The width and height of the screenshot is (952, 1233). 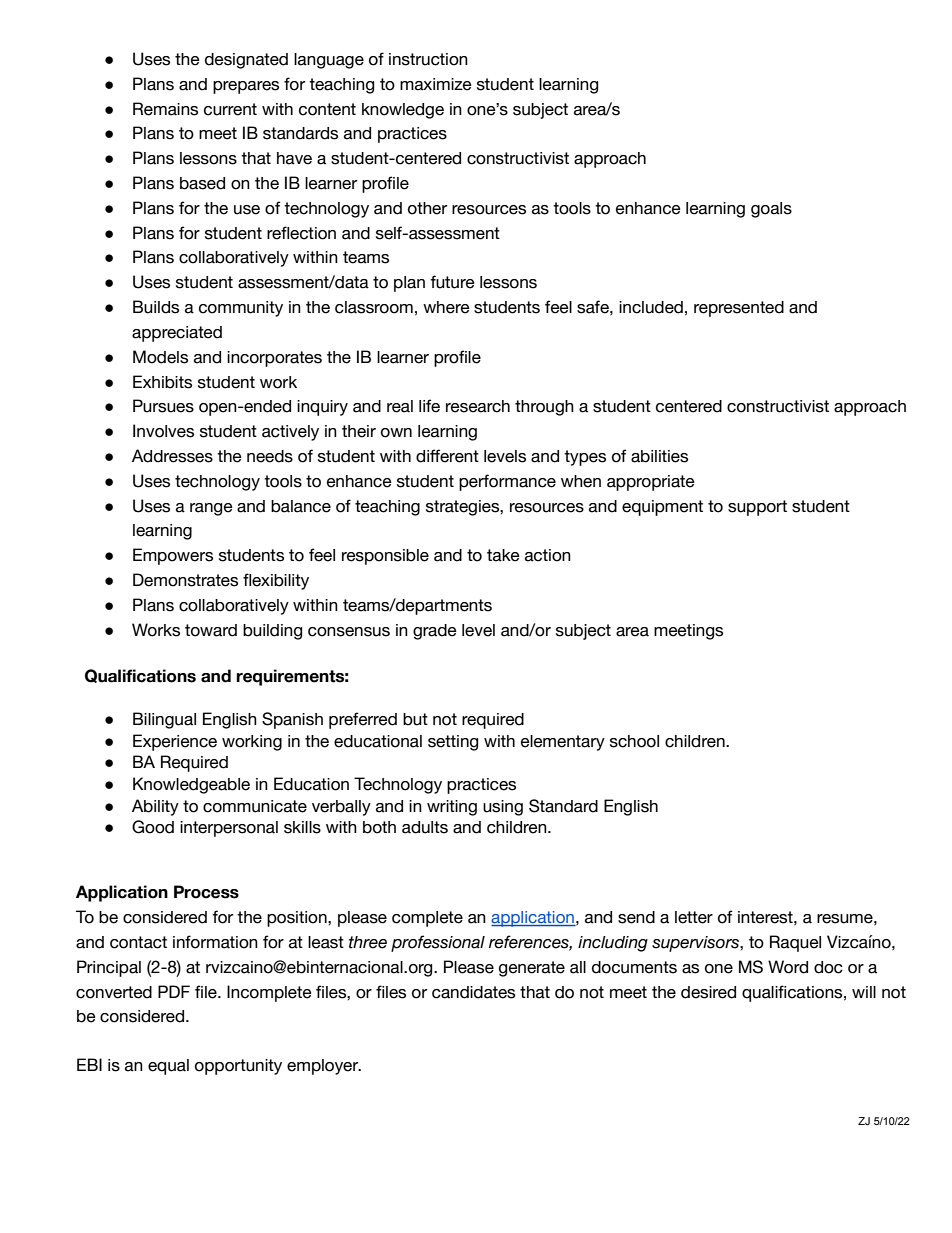 What do you see at coordinates (634, 741) in the screenshot?
I see `school` at bounding box center [634, 741].
